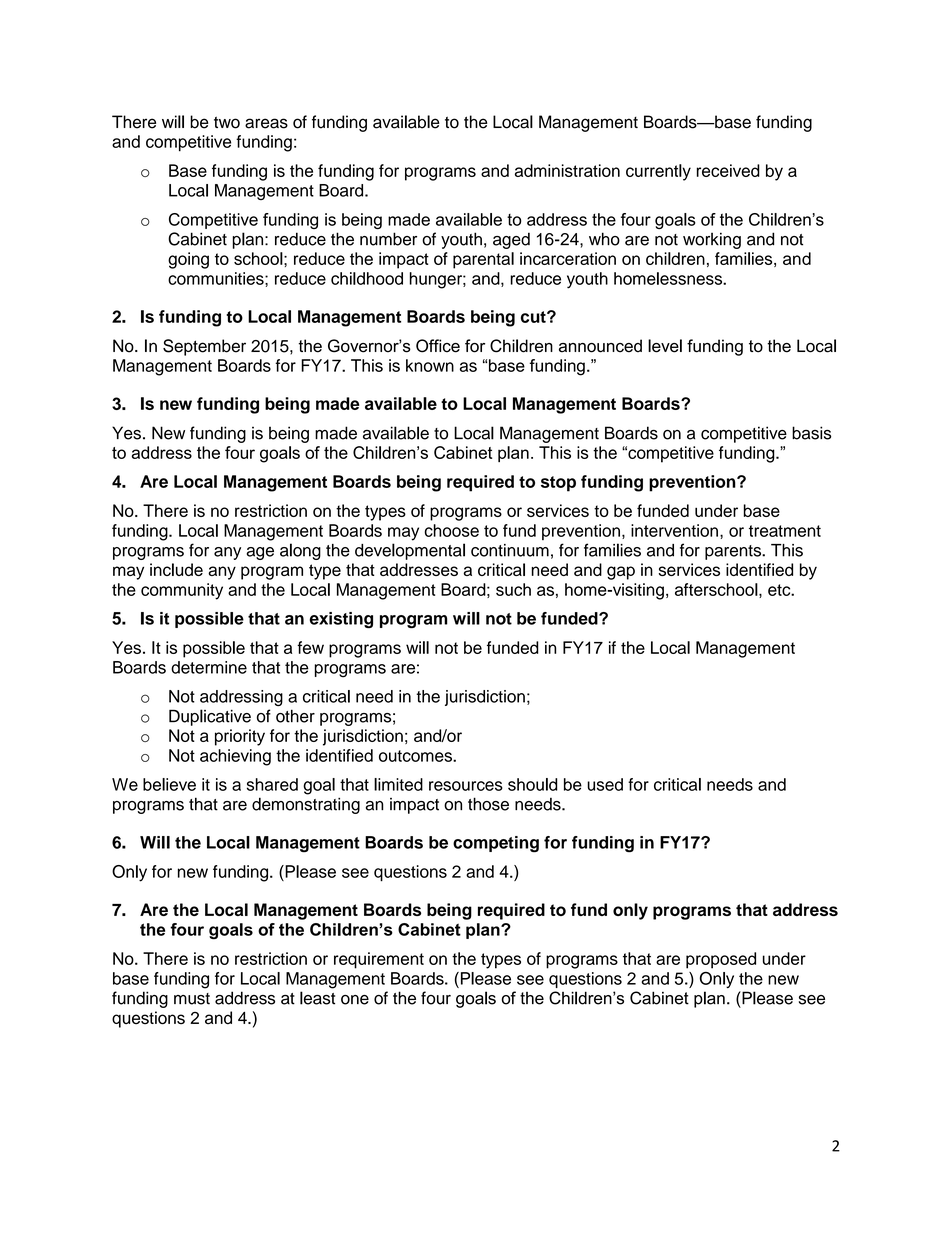 The height and width of the screenshot is (1233, 952). I want to click on received, so click(728, 170).
